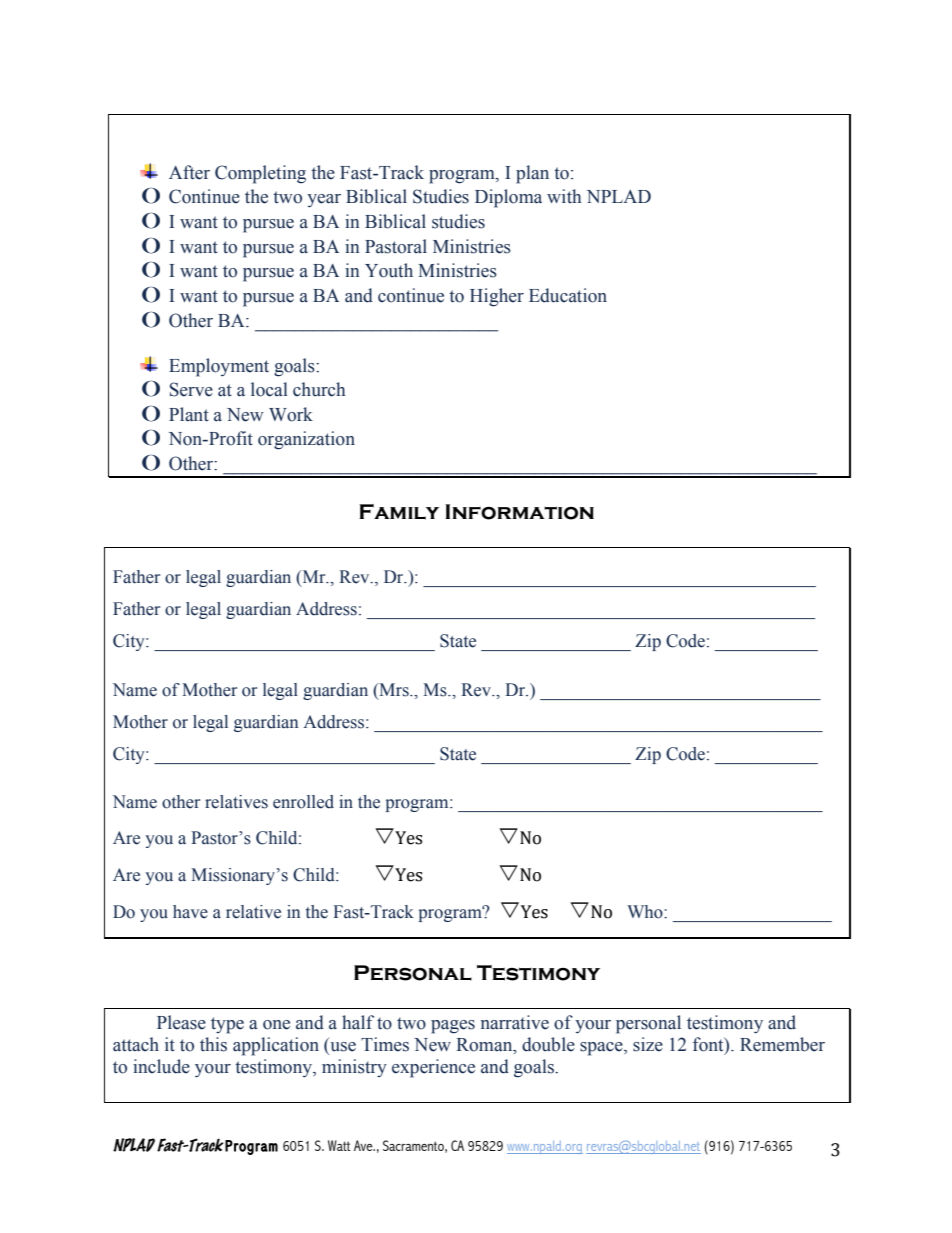  What do you see at coordinates (161, 1066) in the screenshot?
I see `include` at bounding box center [161, 1066].
